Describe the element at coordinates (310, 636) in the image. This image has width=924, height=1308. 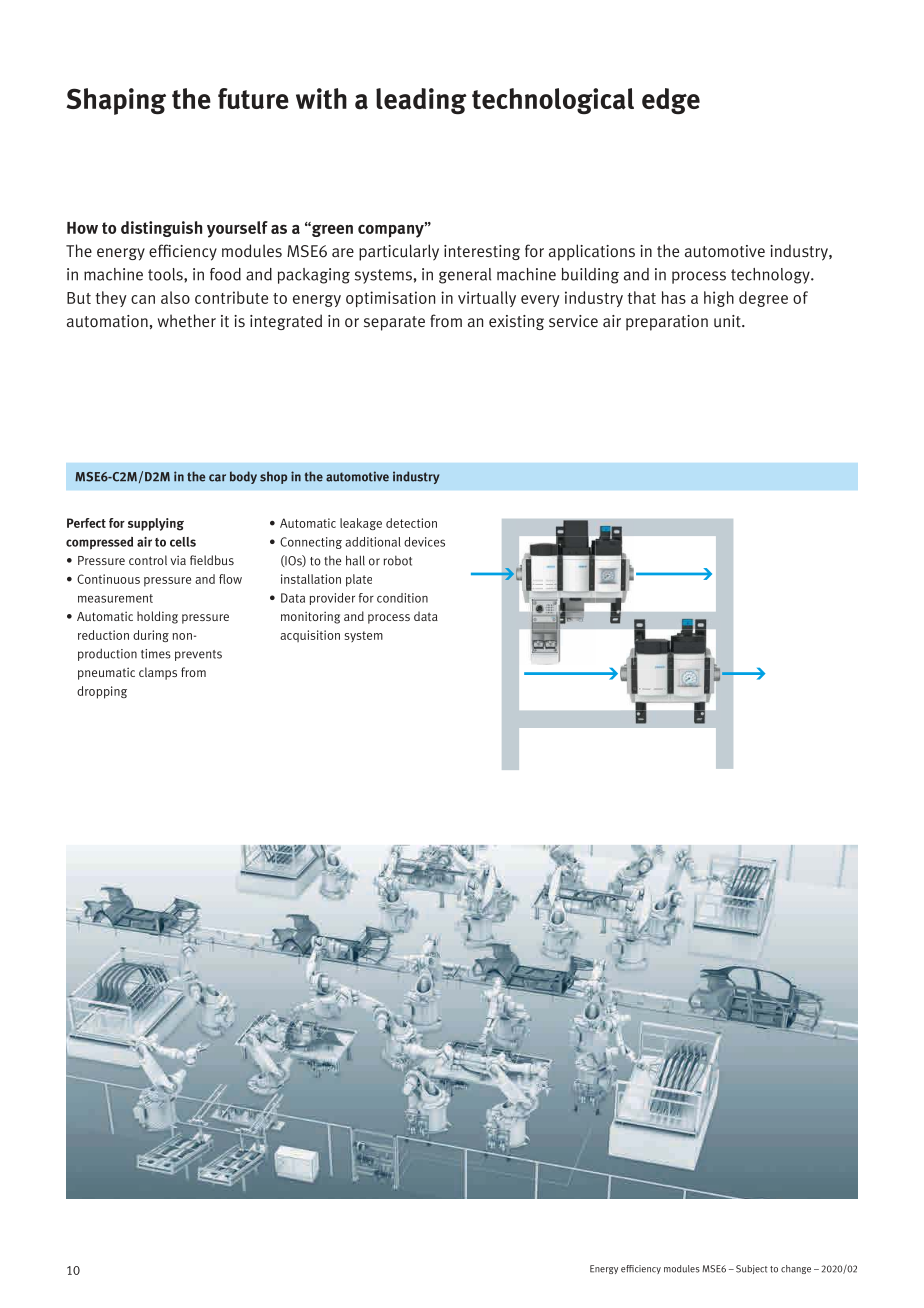
I see `acquisition` at that location.
